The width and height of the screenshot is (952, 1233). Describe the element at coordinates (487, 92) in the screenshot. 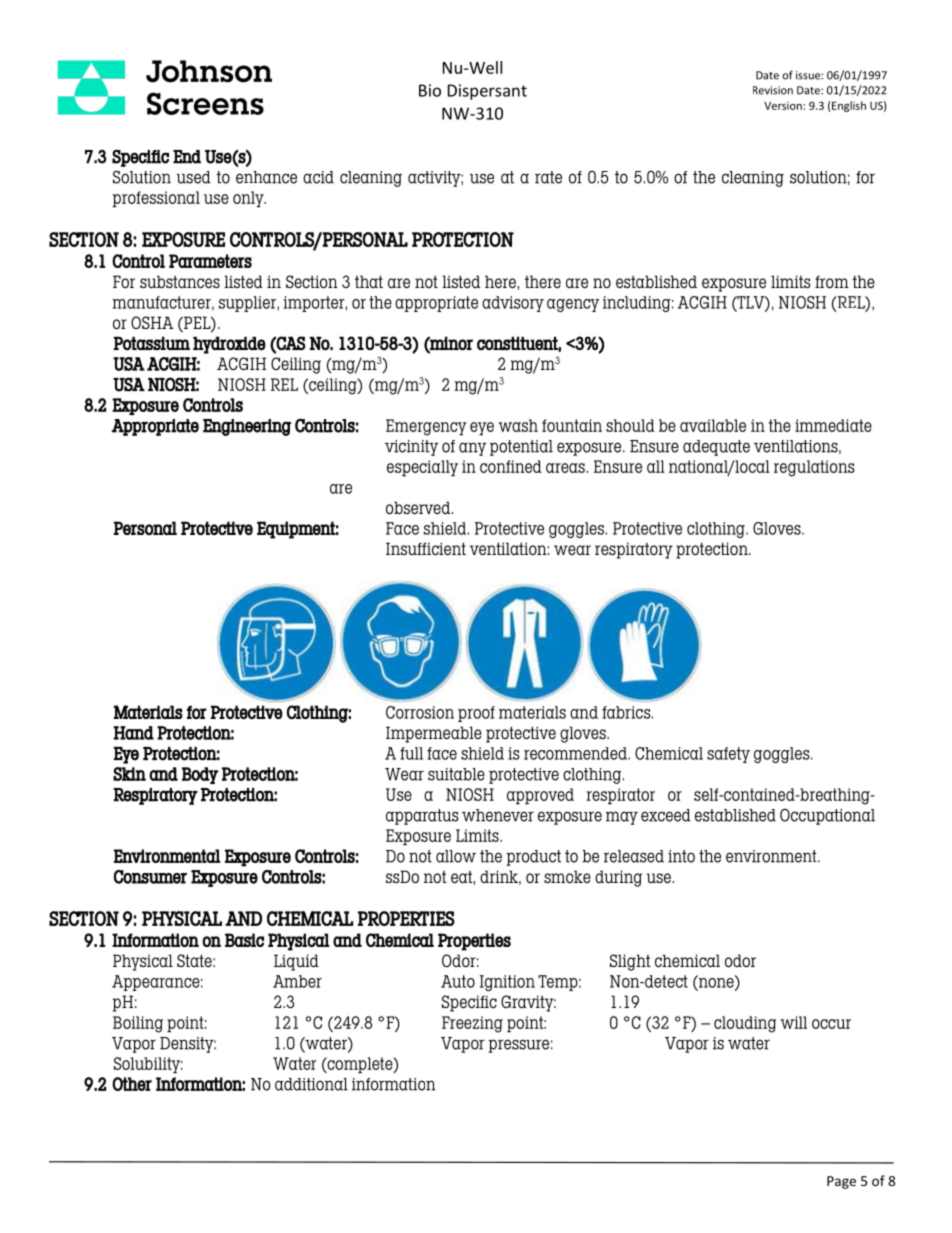

I see `Dispersant` at that location.
